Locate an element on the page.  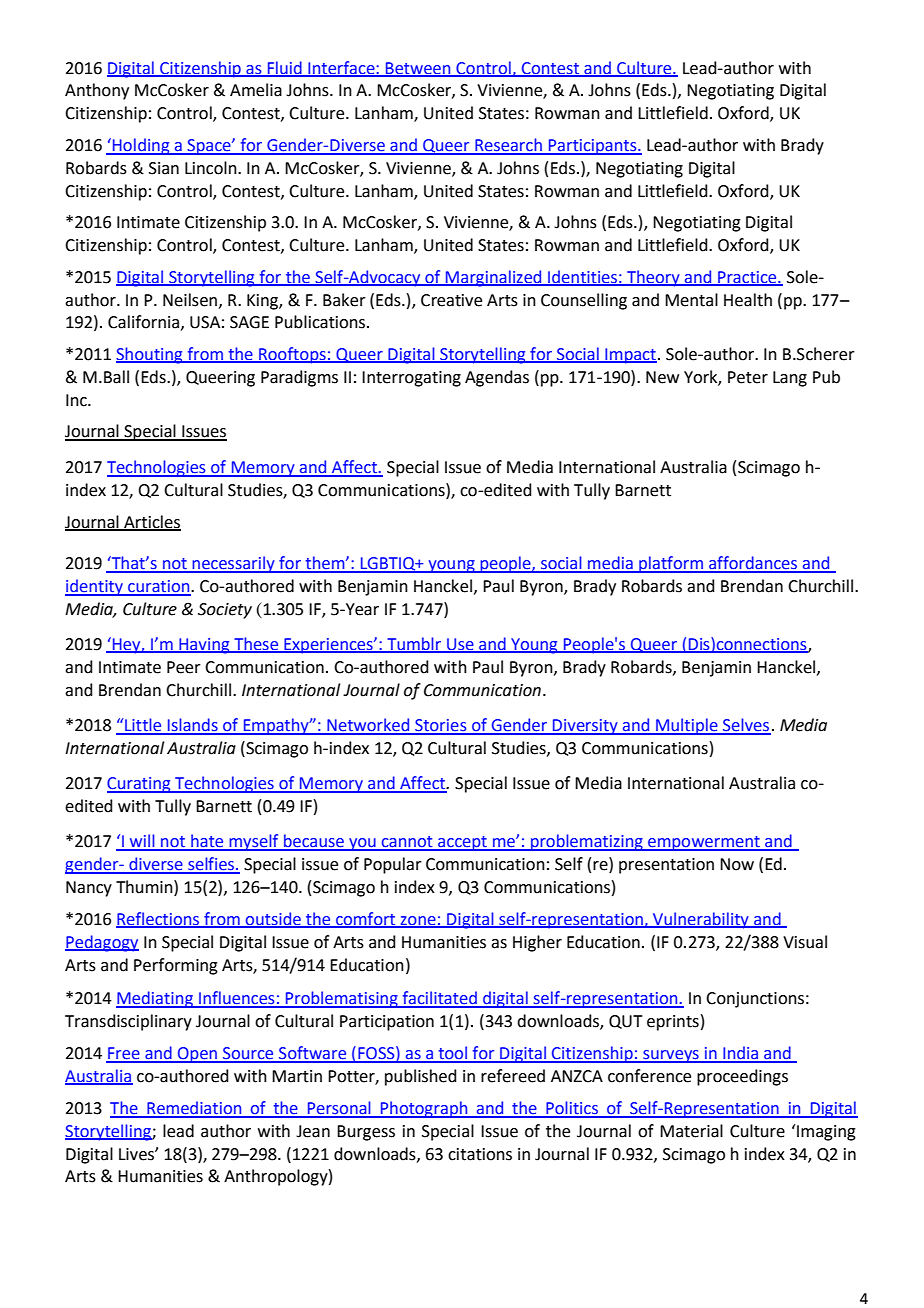
Peter is located at coordinates (748, 377).
